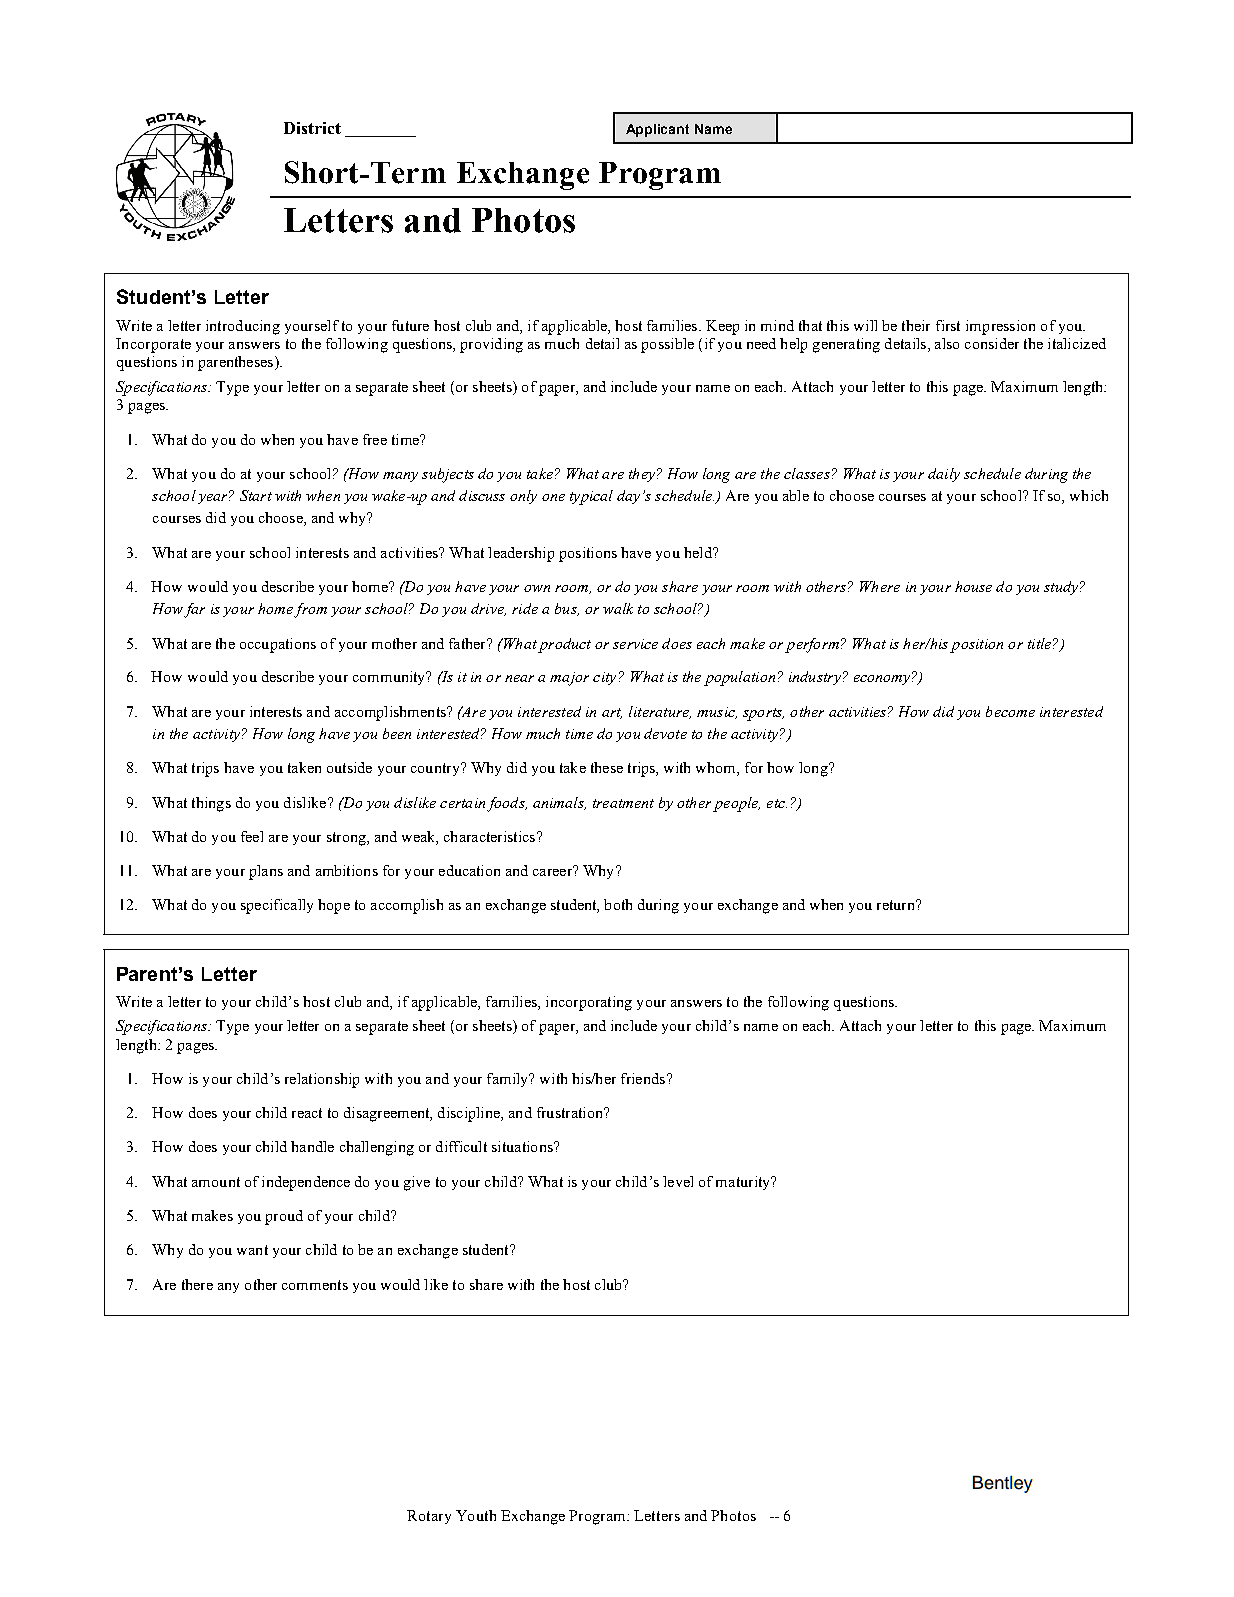 The width and height of the page is (1234, 1597). Describe the element at coordinates (591, 497) in the page. I see `typical` at that location.
